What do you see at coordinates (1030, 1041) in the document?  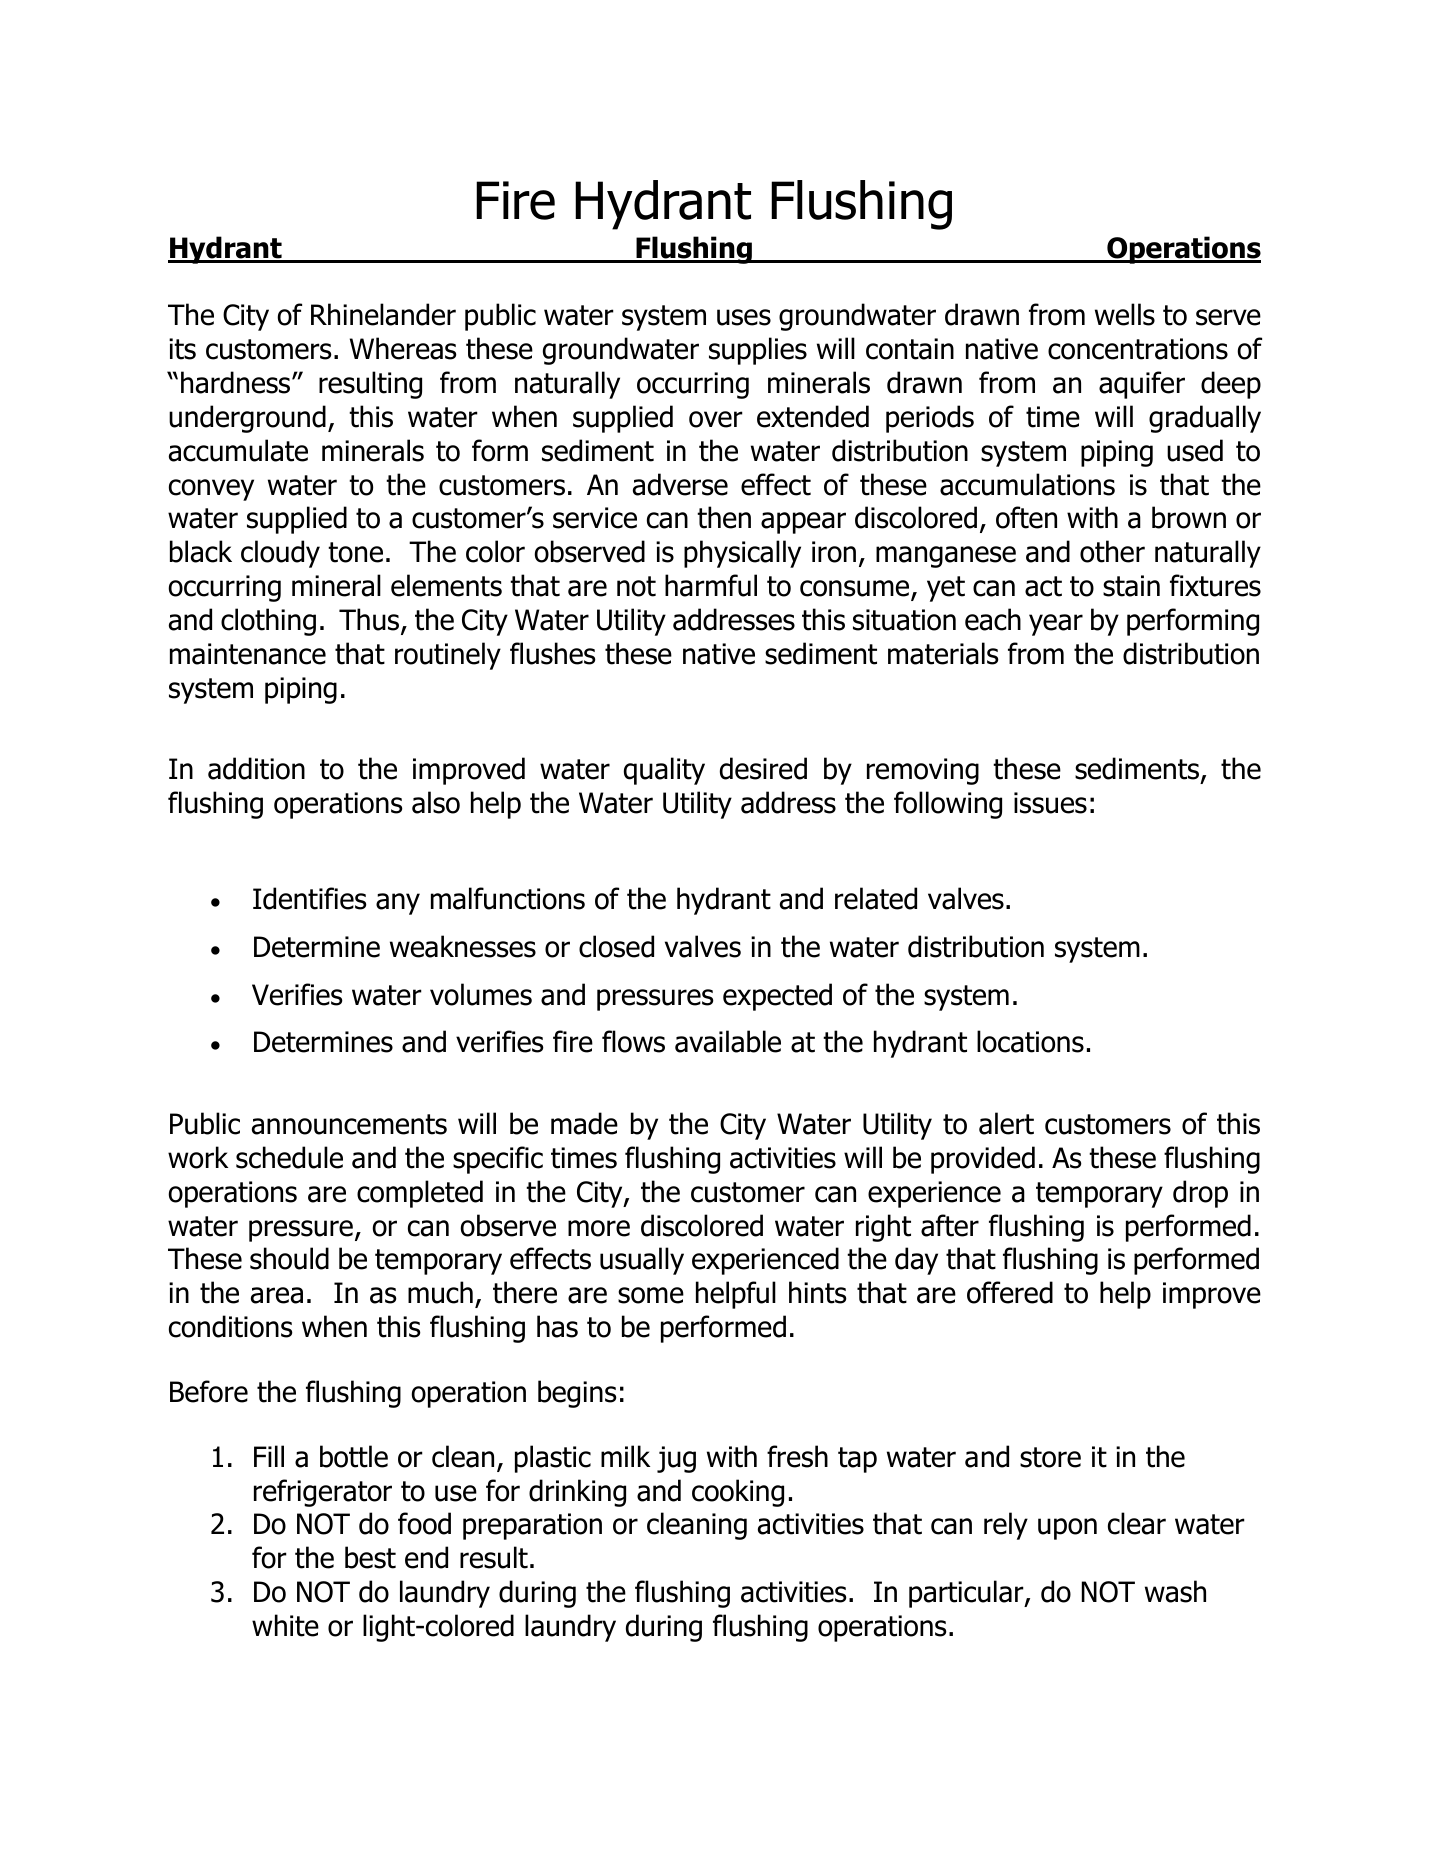 I see `locations` at bounding box center [1030, 1041].
